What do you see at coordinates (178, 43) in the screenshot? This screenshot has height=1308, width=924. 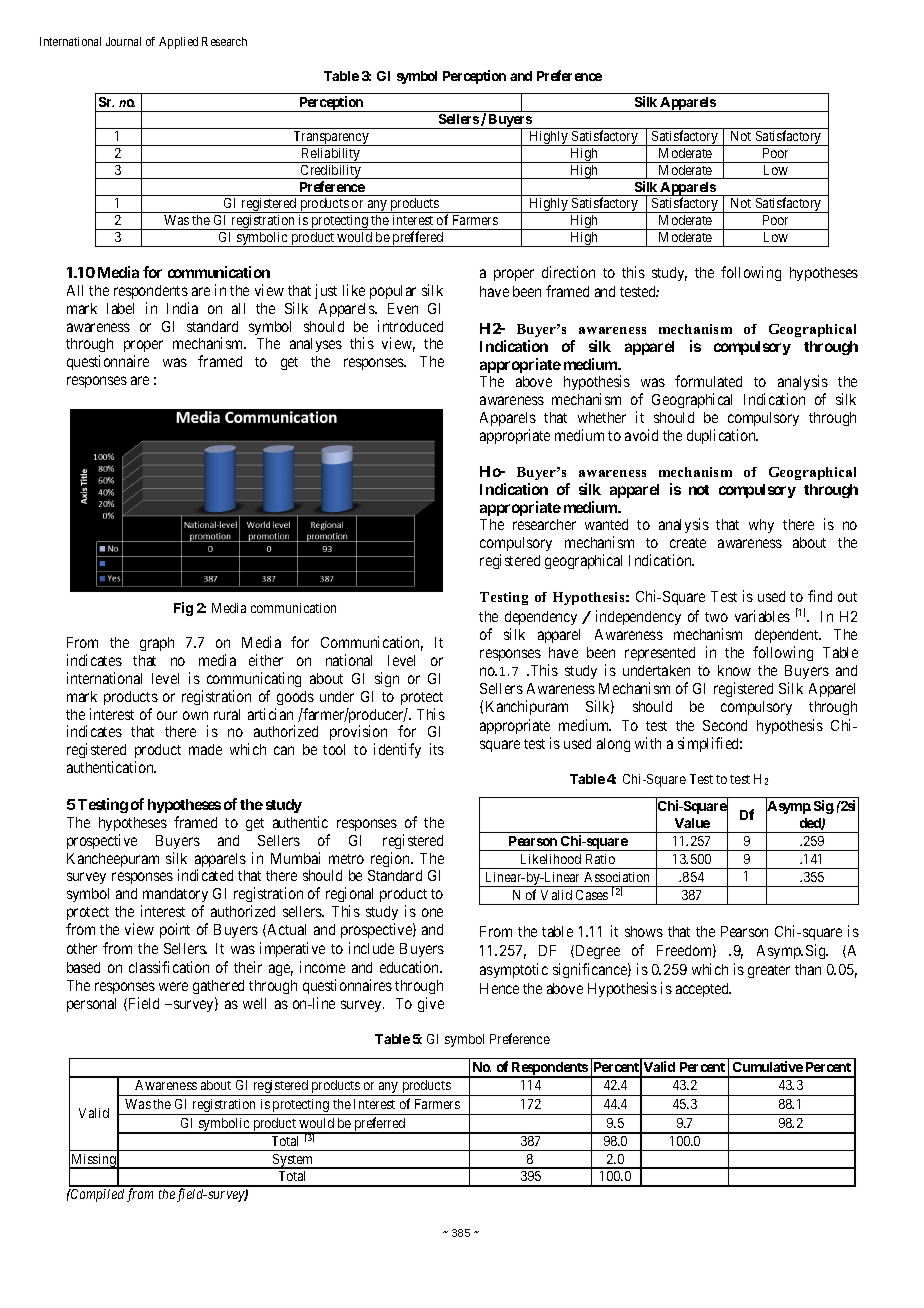 I see `Applied` at bounding box center [178, 43].
